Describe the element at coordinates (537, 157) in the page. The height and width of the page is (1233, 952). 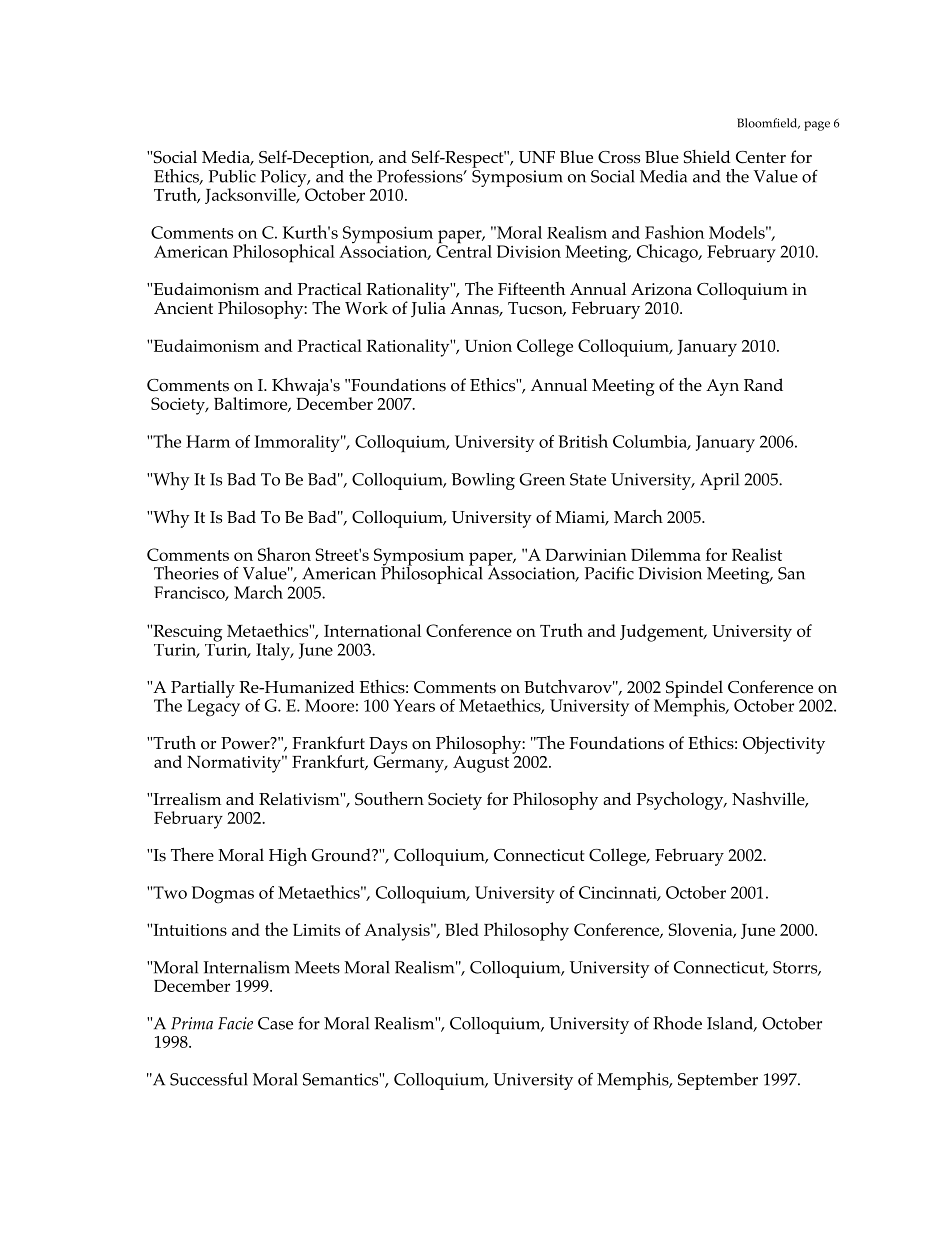
I see `UNF` at that location.
